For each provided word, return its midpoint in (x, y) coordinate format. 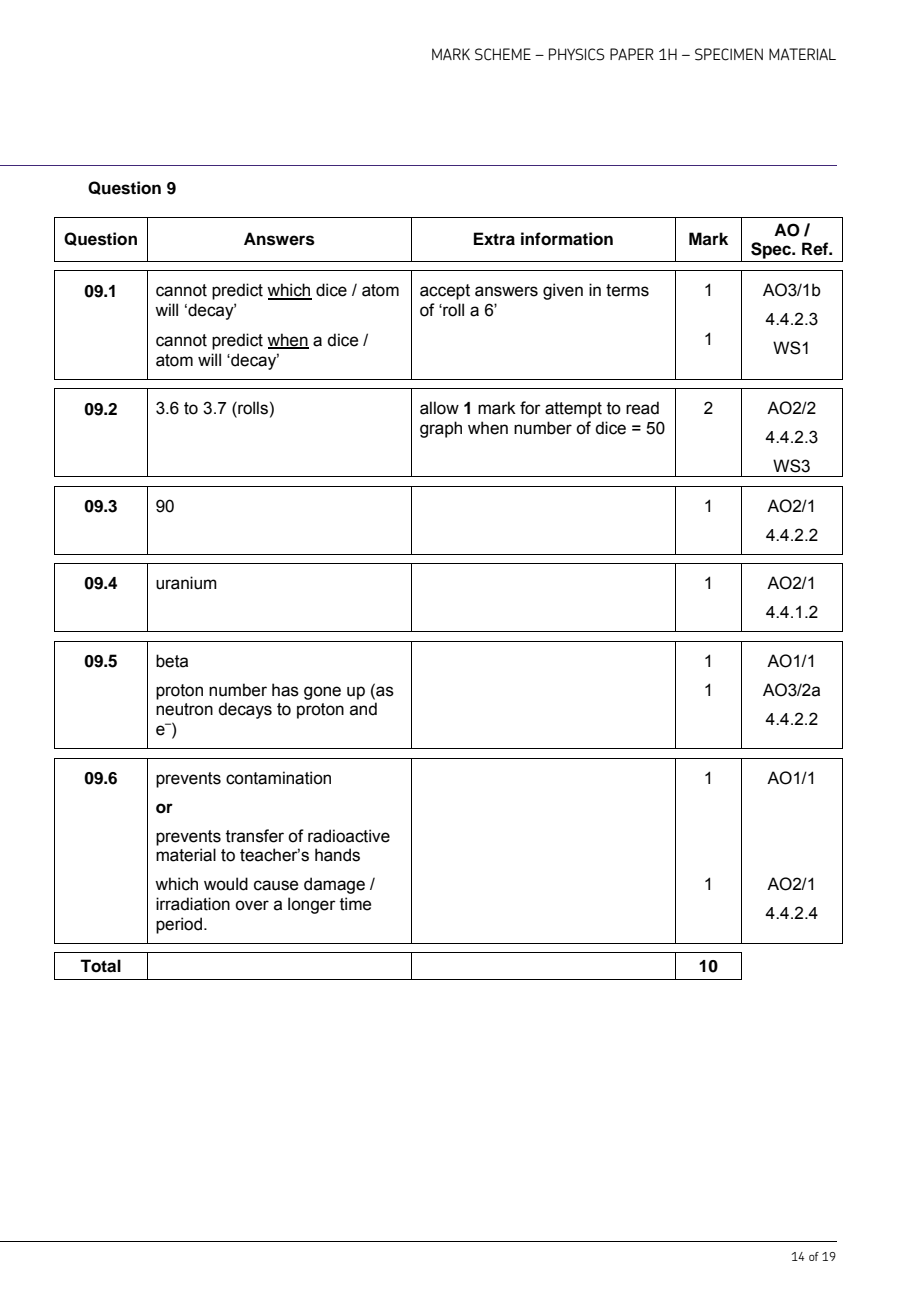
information (567, 239)
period (179, 925)
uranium (186, 583)
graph (441, 429)
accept (445, 292)
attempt (573, 410)
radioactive (349, 836)
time (355, 904)
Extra (494, 239)
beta (172, 661)
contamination (278, 778)
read (642, 408)
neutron (184, 709)
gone (322, 693)
